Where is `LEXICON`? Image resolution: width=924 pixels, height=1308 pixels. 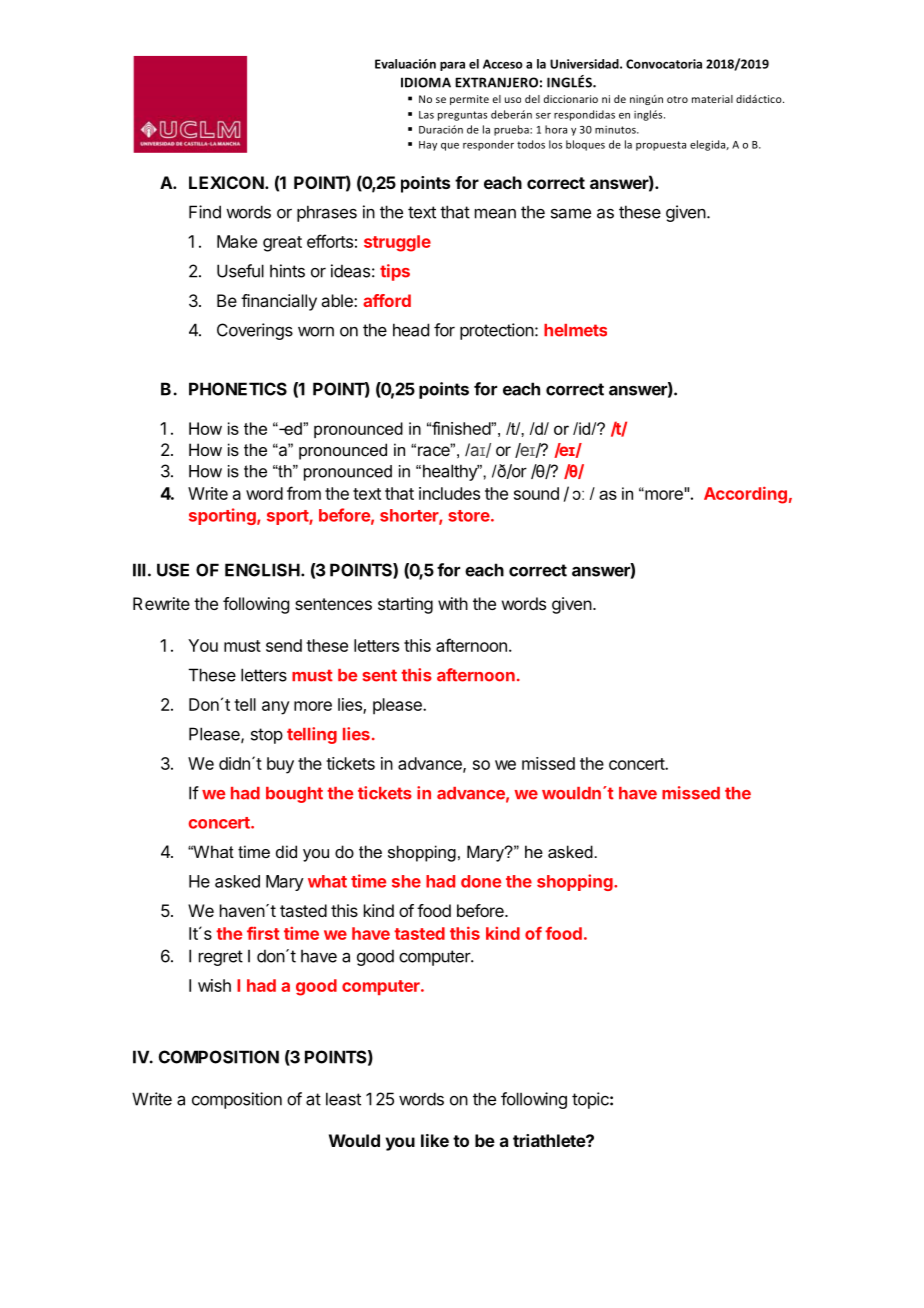
LEXICON is located at coordinates (226, 182).
